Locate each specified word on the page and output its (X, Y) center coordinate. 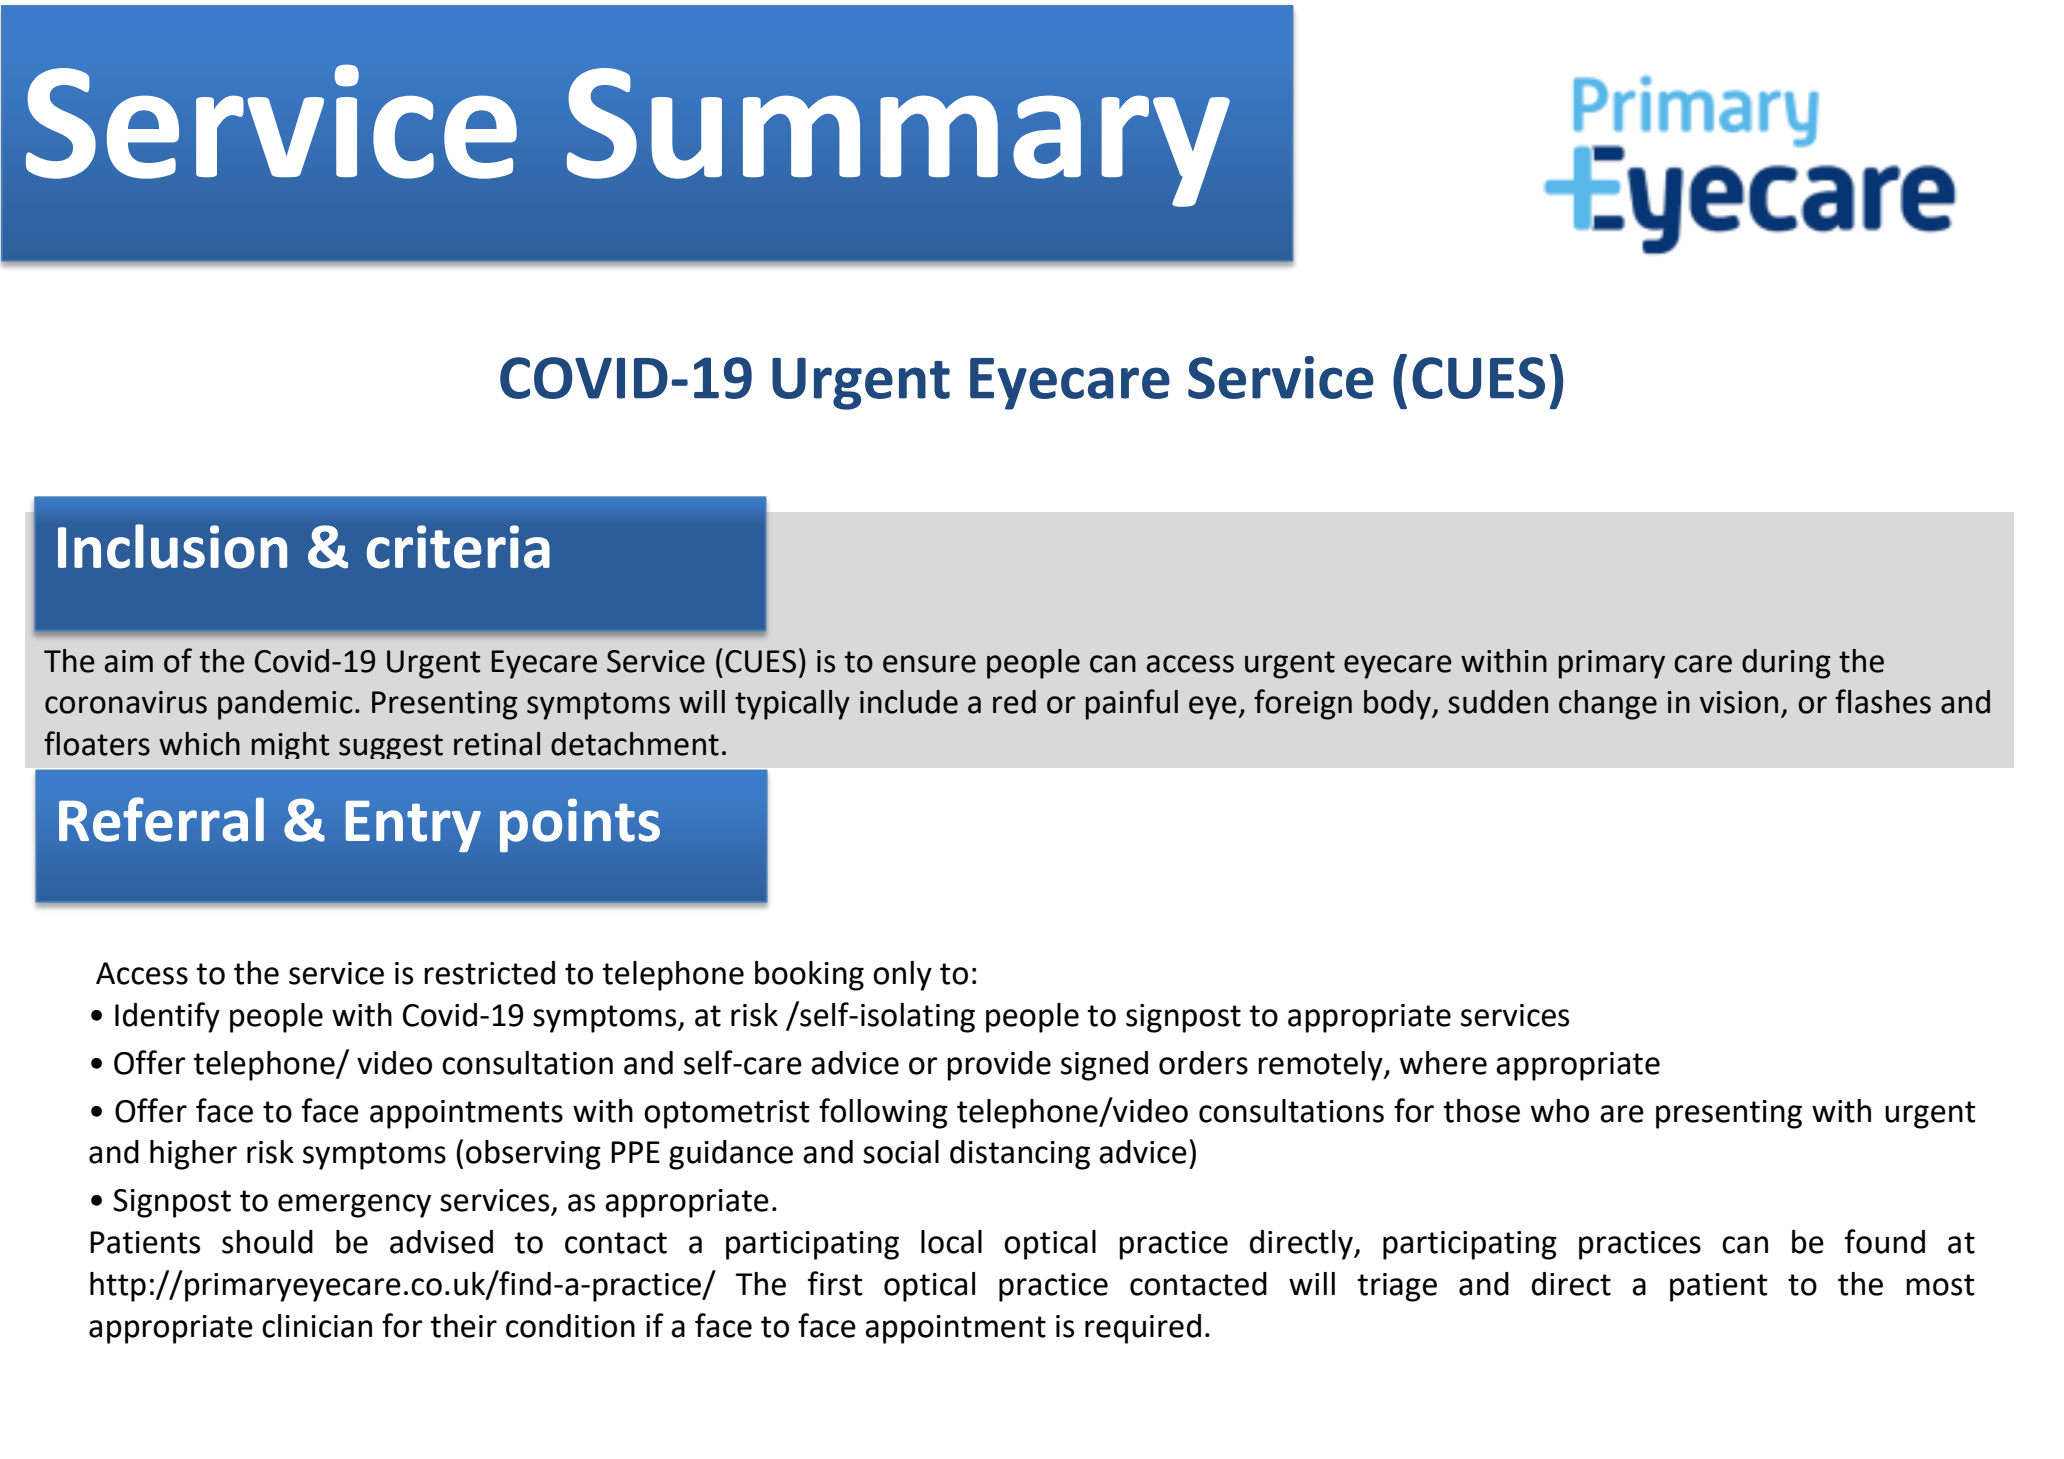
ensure (929, 664)
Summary (898, 137)
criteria (458, 547)
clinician (317, 1326)
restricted (489, 973)
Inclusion (172, 546)
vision (1739, 702)
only (902, 976)
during (1786, 664)
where (1443, 1063)
